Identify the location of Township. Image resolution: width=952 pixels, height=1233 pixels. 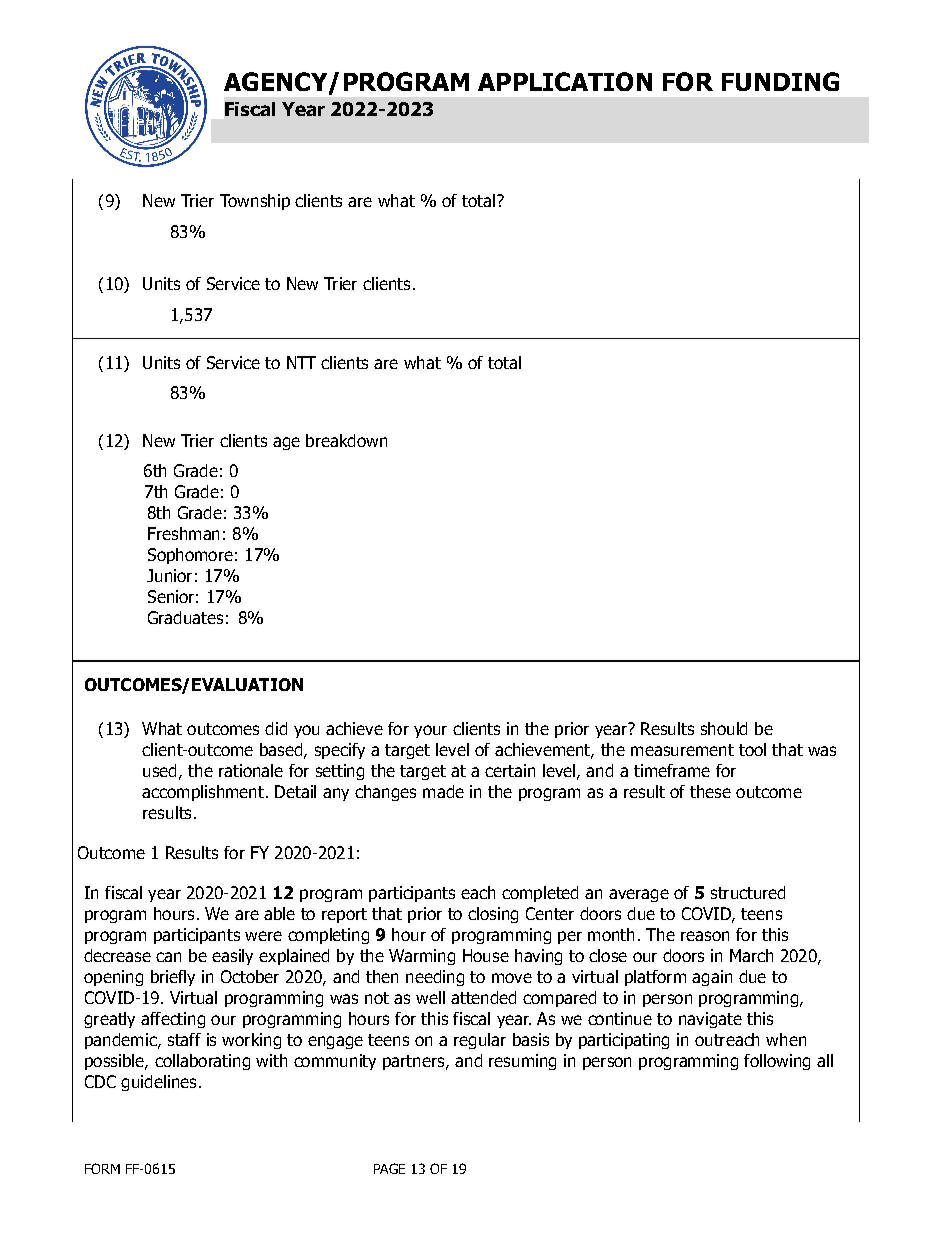
(255, 202).
